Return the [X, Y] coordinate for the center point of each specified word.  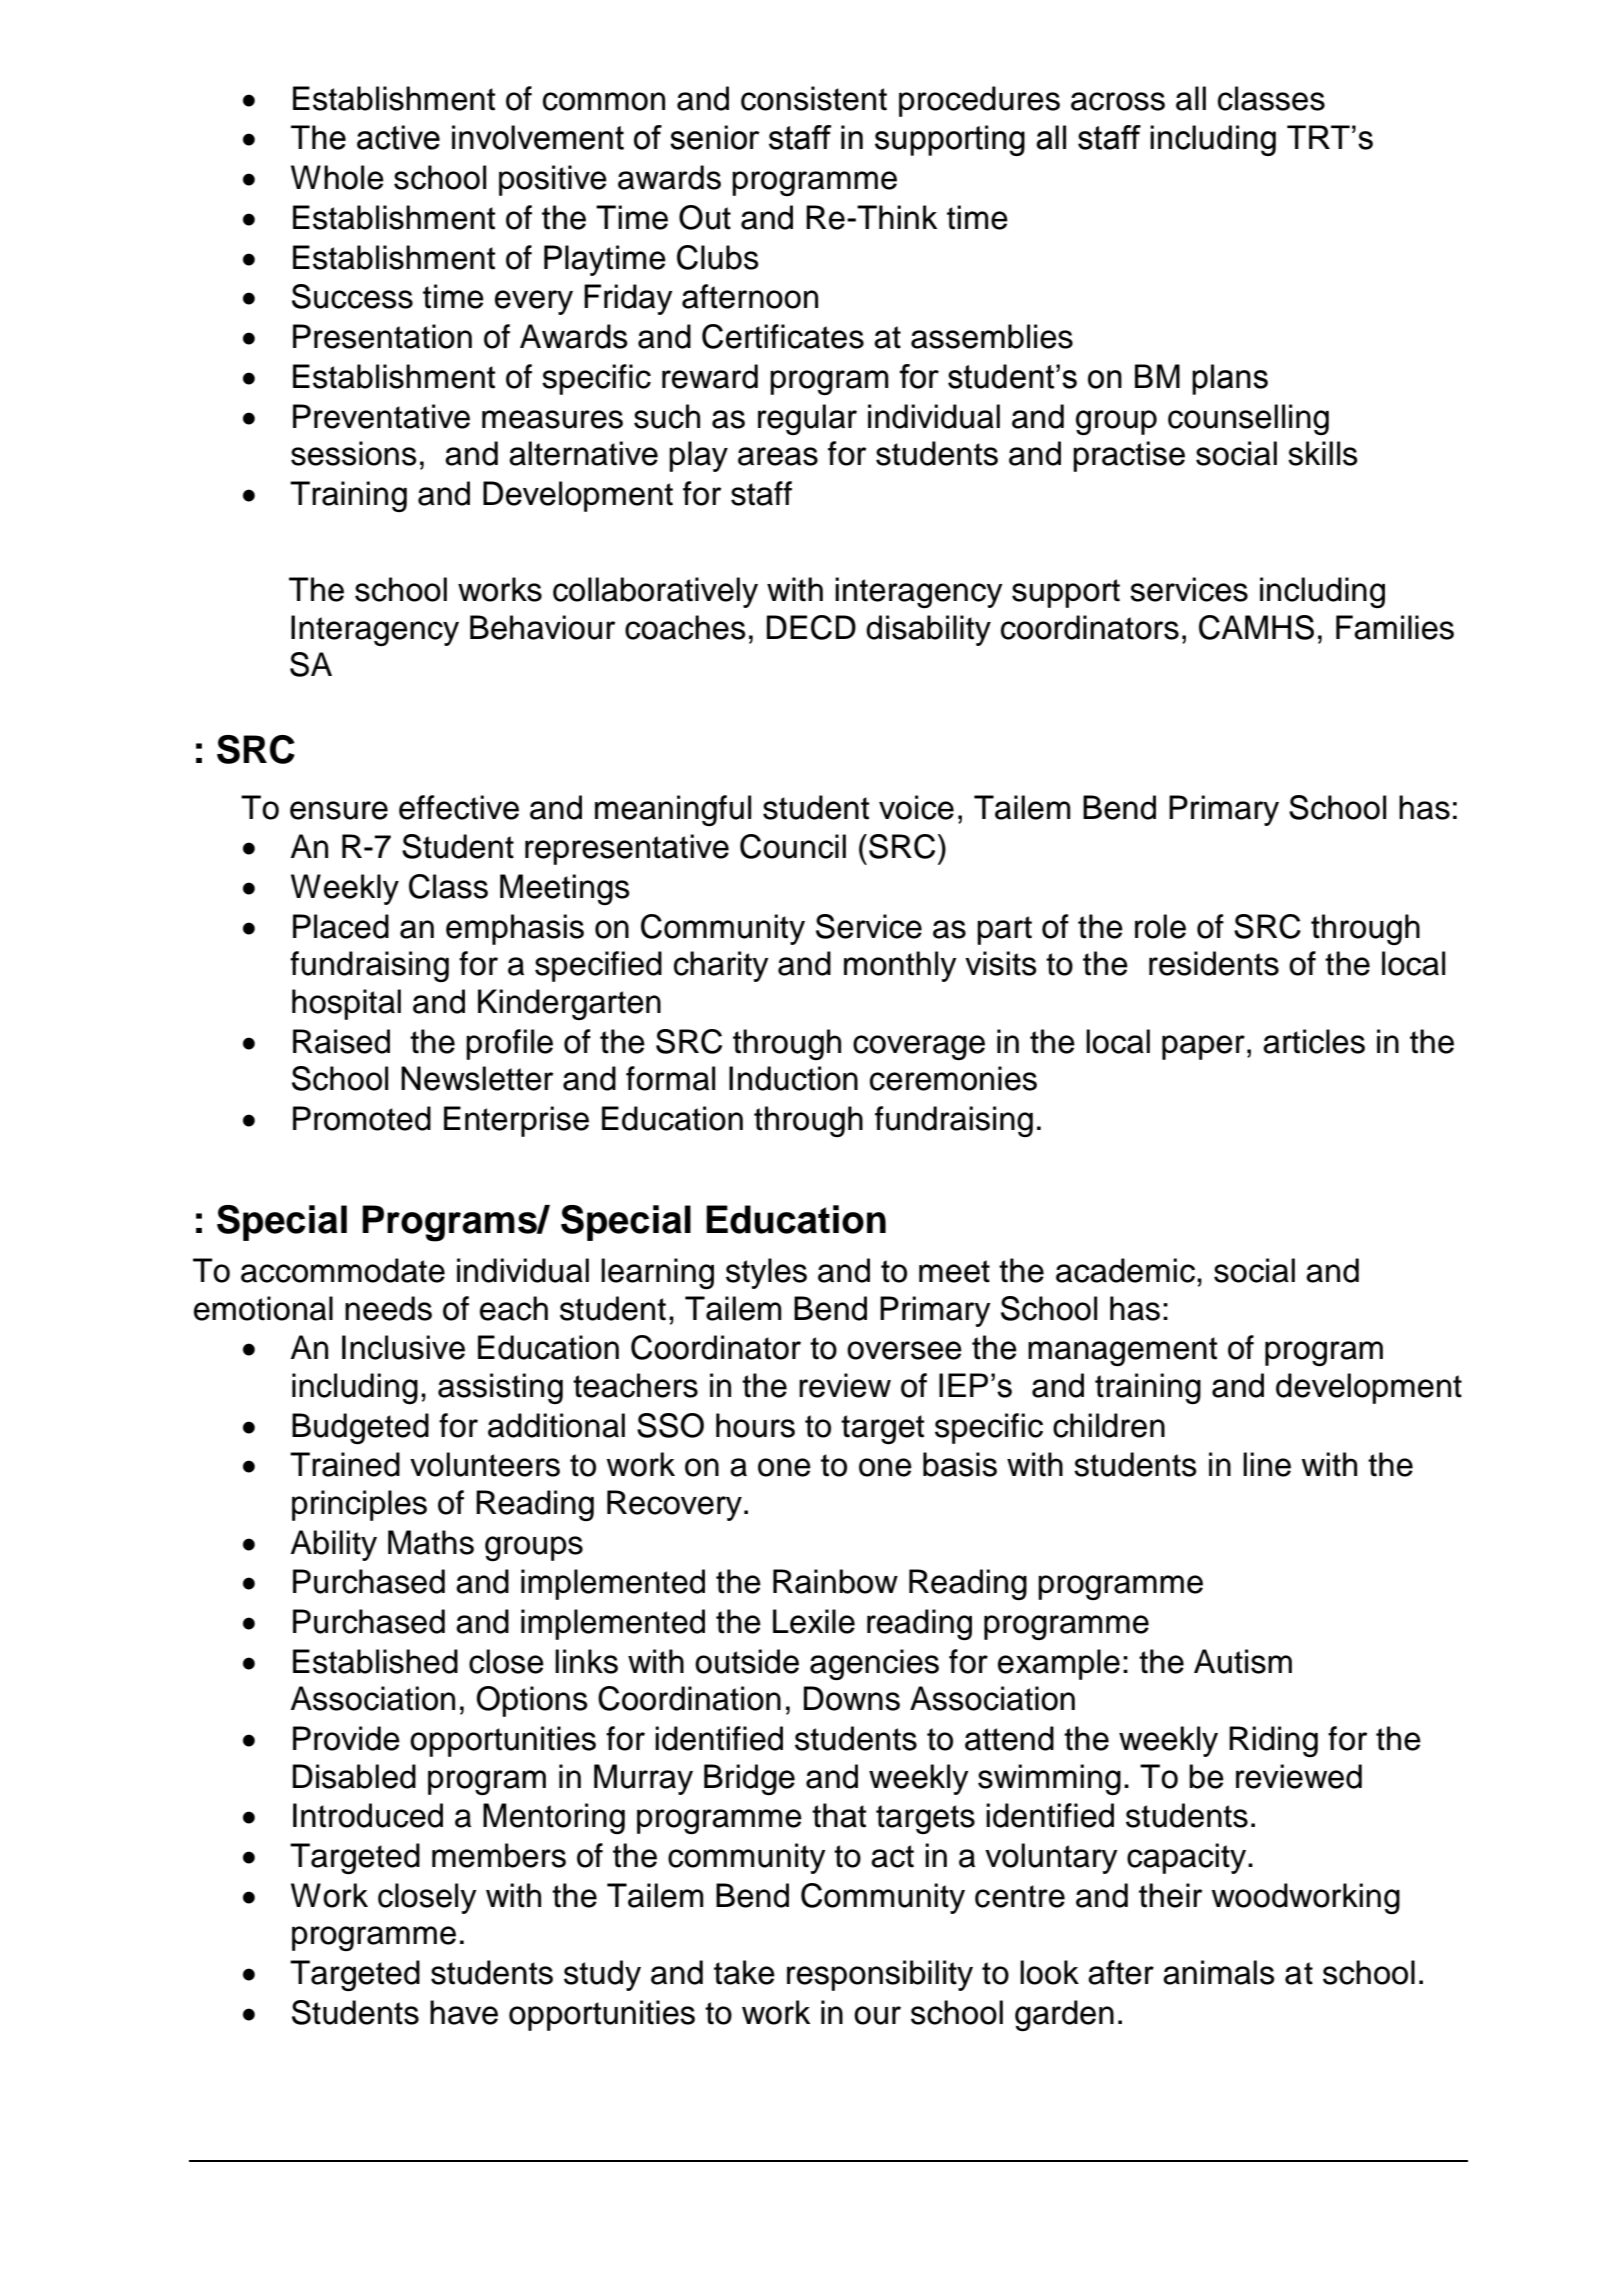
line [1267, 1464]
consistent [814, 98]
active [398, 137]
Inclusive [403, 1347]
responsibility [880, 1975]
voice [916, 807]
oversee [904, 1350]
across [1118, 101]
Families [1395, 627]
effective [459, 807]
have [464, 2012]
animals [1219, 1972]
